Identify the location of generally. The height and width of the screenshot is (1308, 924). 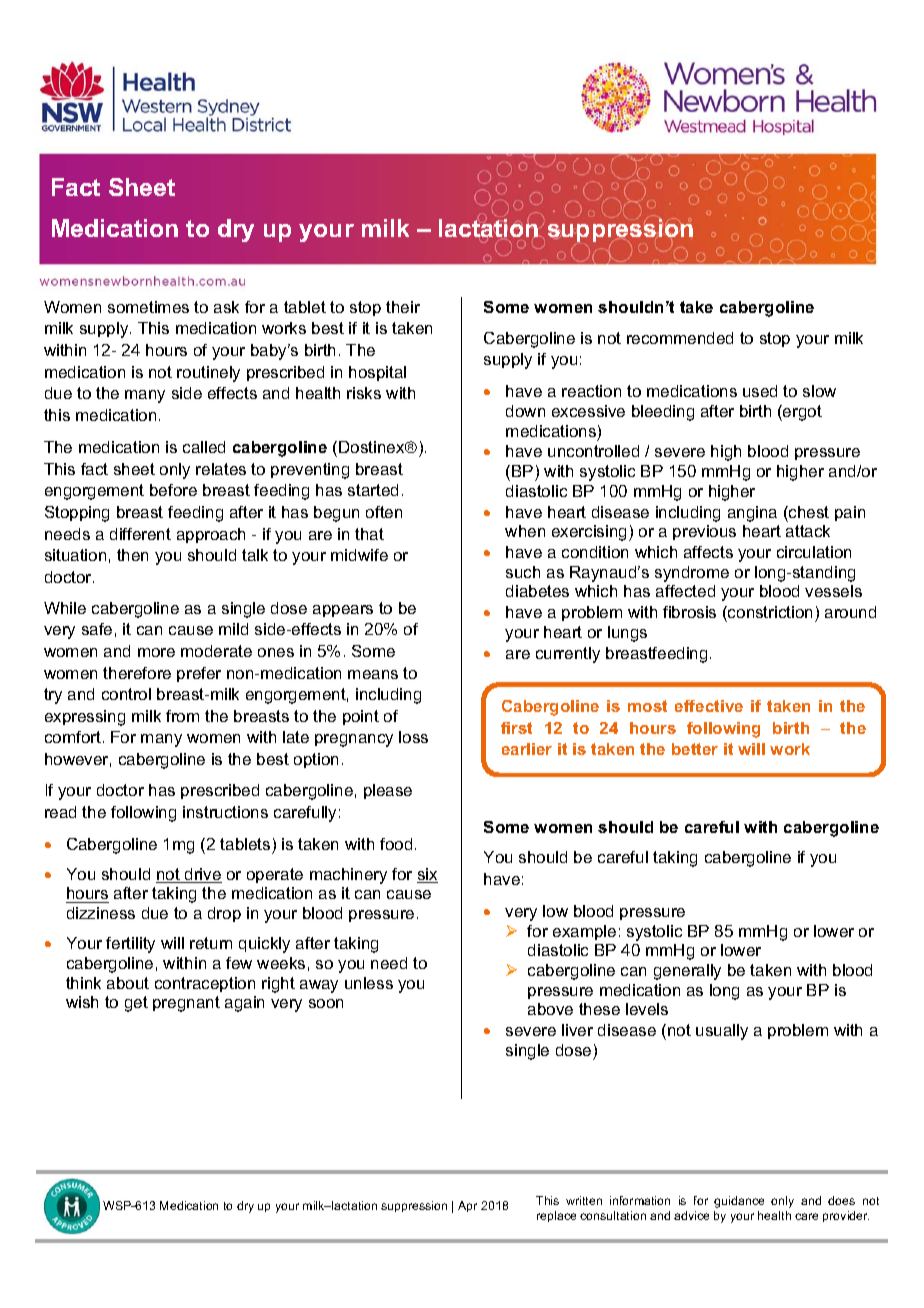
(687, 972).
